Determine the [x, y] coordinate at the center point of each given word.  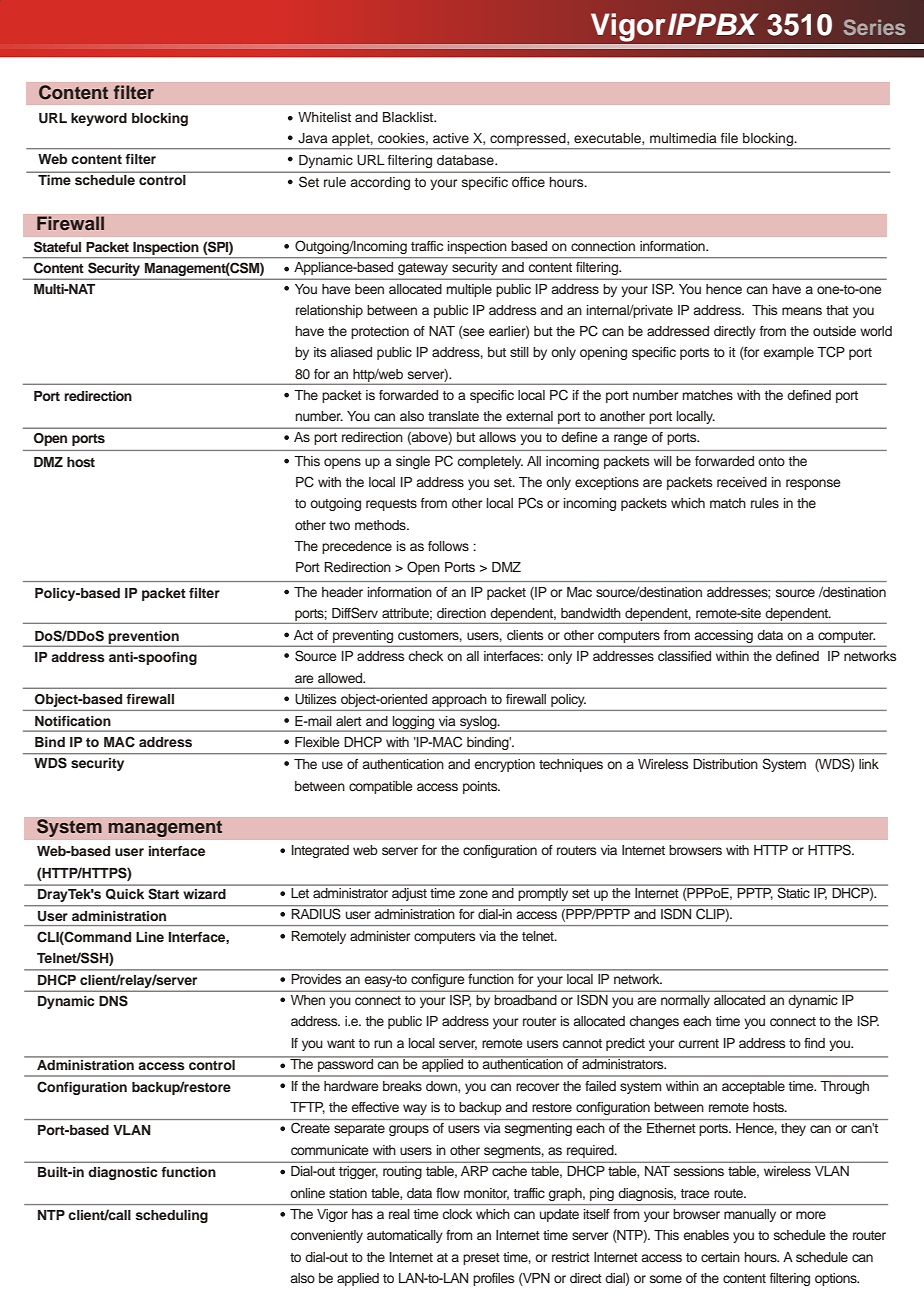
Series [874, 27]
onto [771, 461]
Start [164, 894]
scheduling [172, 1216]
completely [490, 462]
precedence [357, 547]
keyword [99, 119]
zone [473, 894]
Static [794, 892]
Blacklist [409, 117]
